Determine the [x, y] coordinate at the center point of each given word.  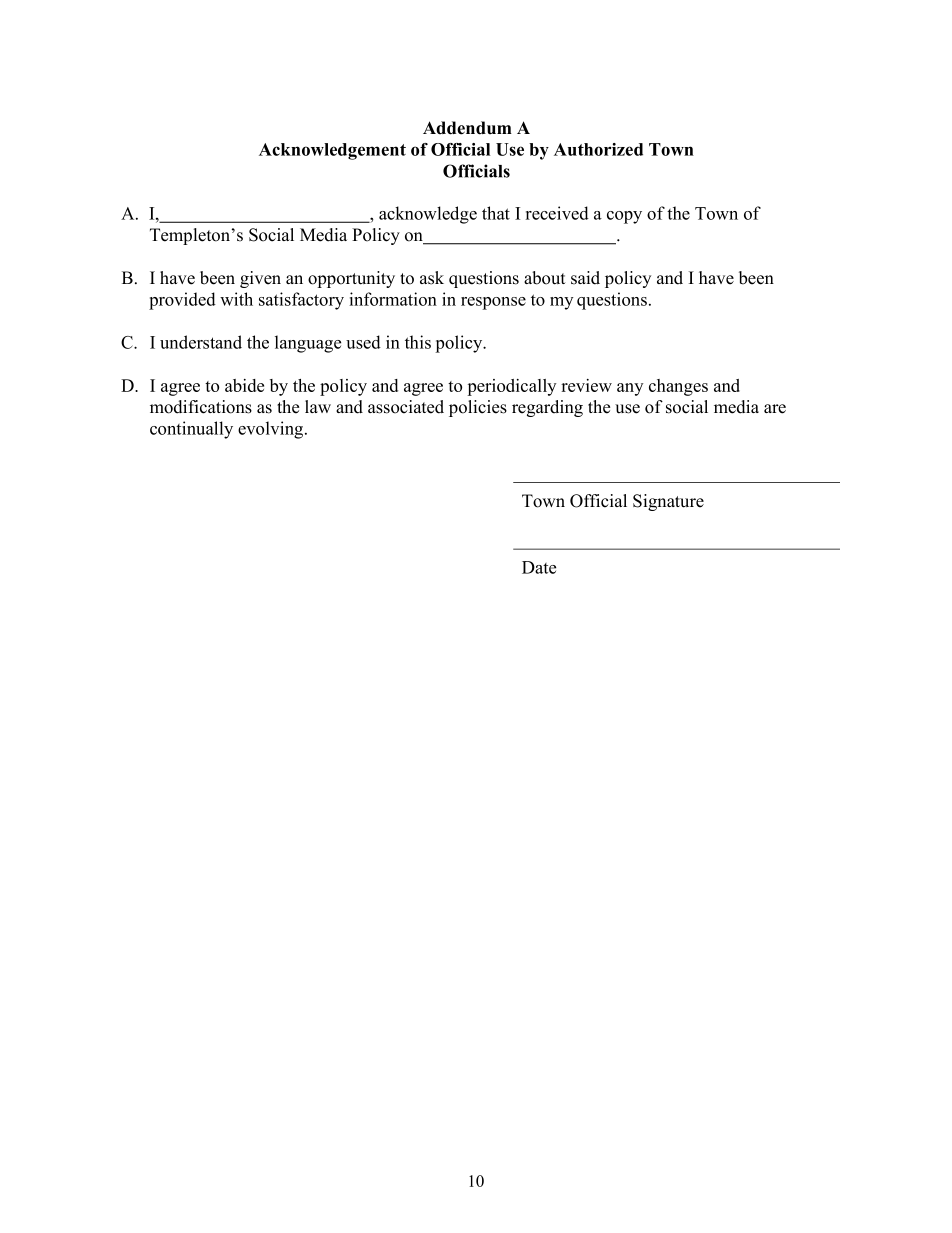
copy [624, 217]
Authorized [598, 149]
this [418, 342]
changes [678, 387]
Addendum [467, 128]
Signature [668, 502]
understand [201, 342]
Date [539, 567]
